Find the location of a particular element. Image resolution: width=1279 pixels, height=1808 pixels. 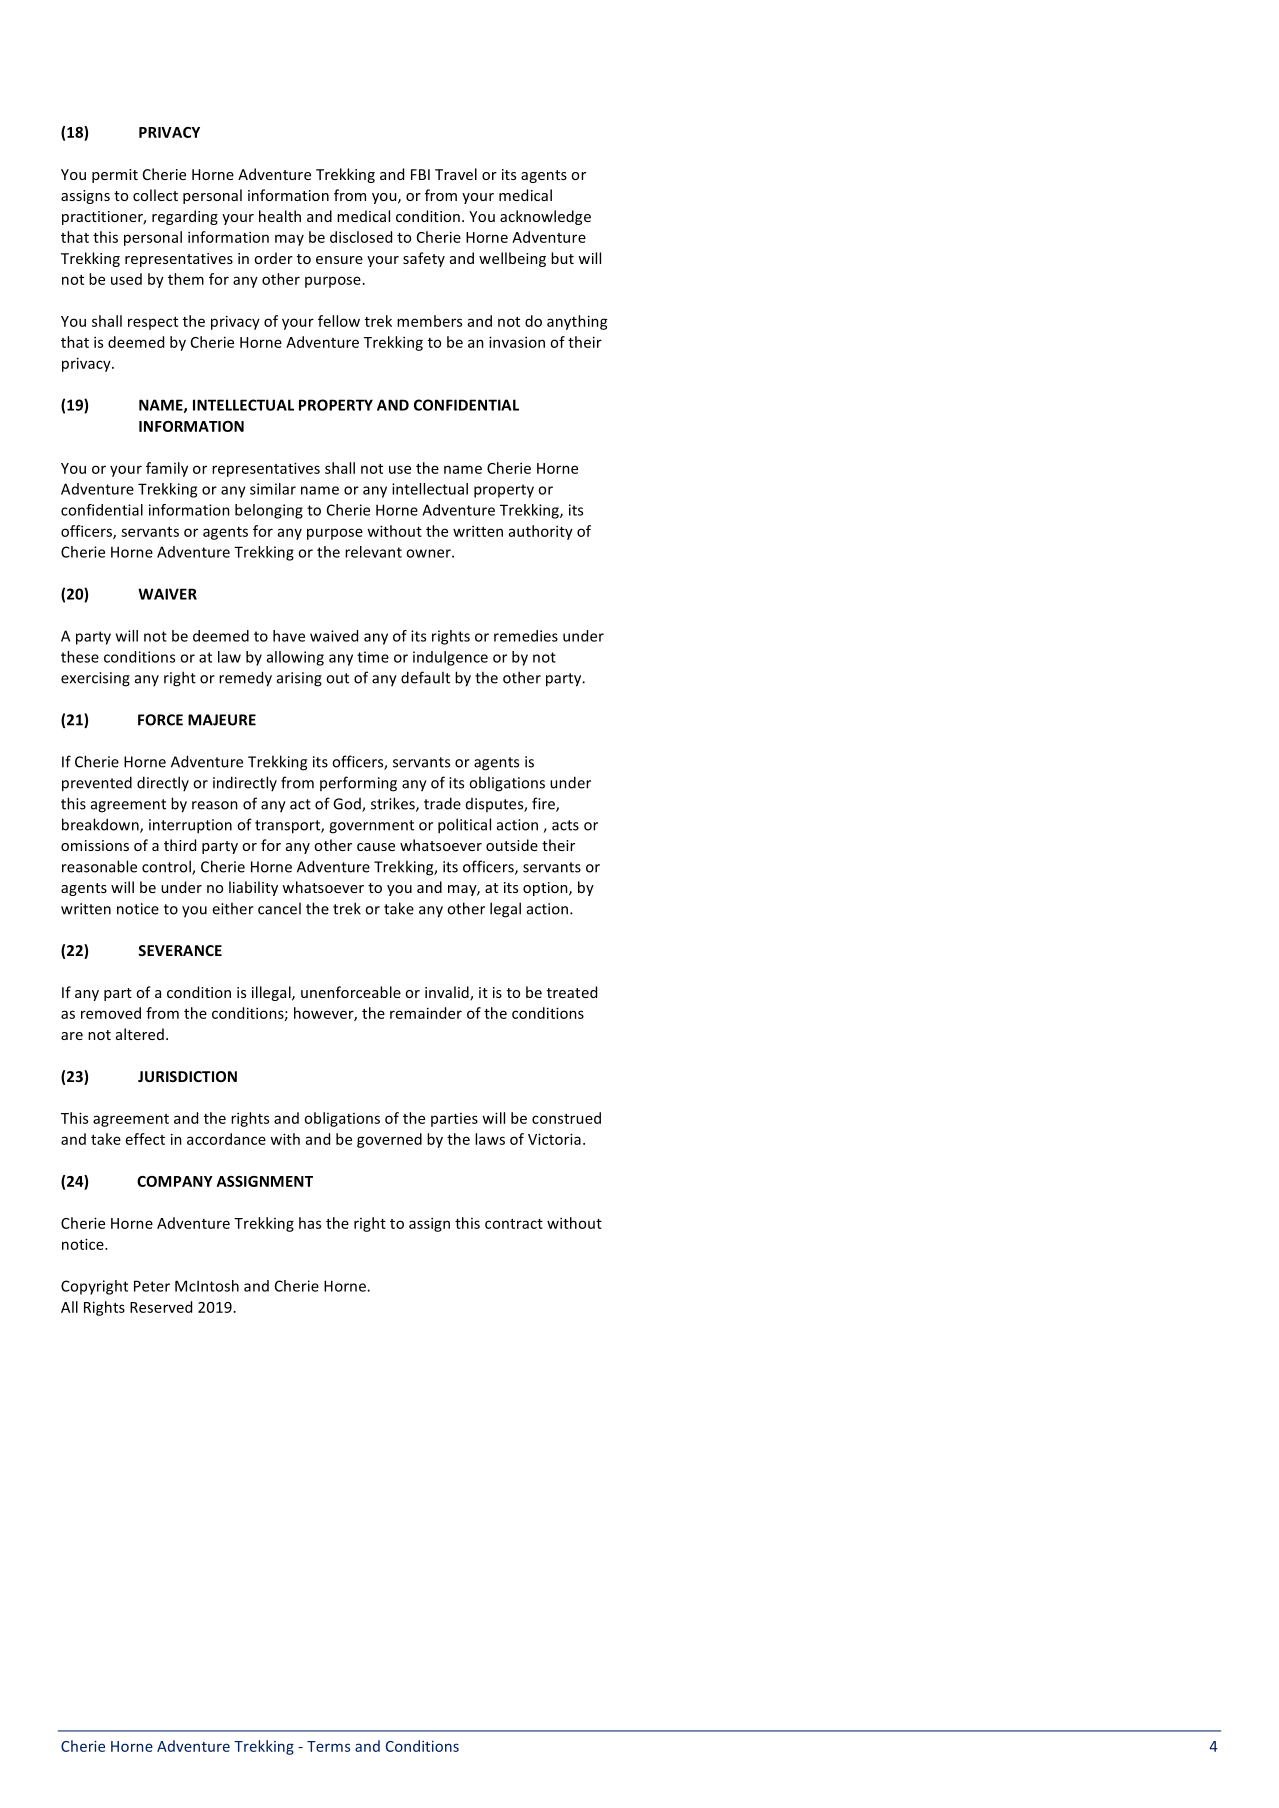

Terms is located at coordinates (328, 1746).
